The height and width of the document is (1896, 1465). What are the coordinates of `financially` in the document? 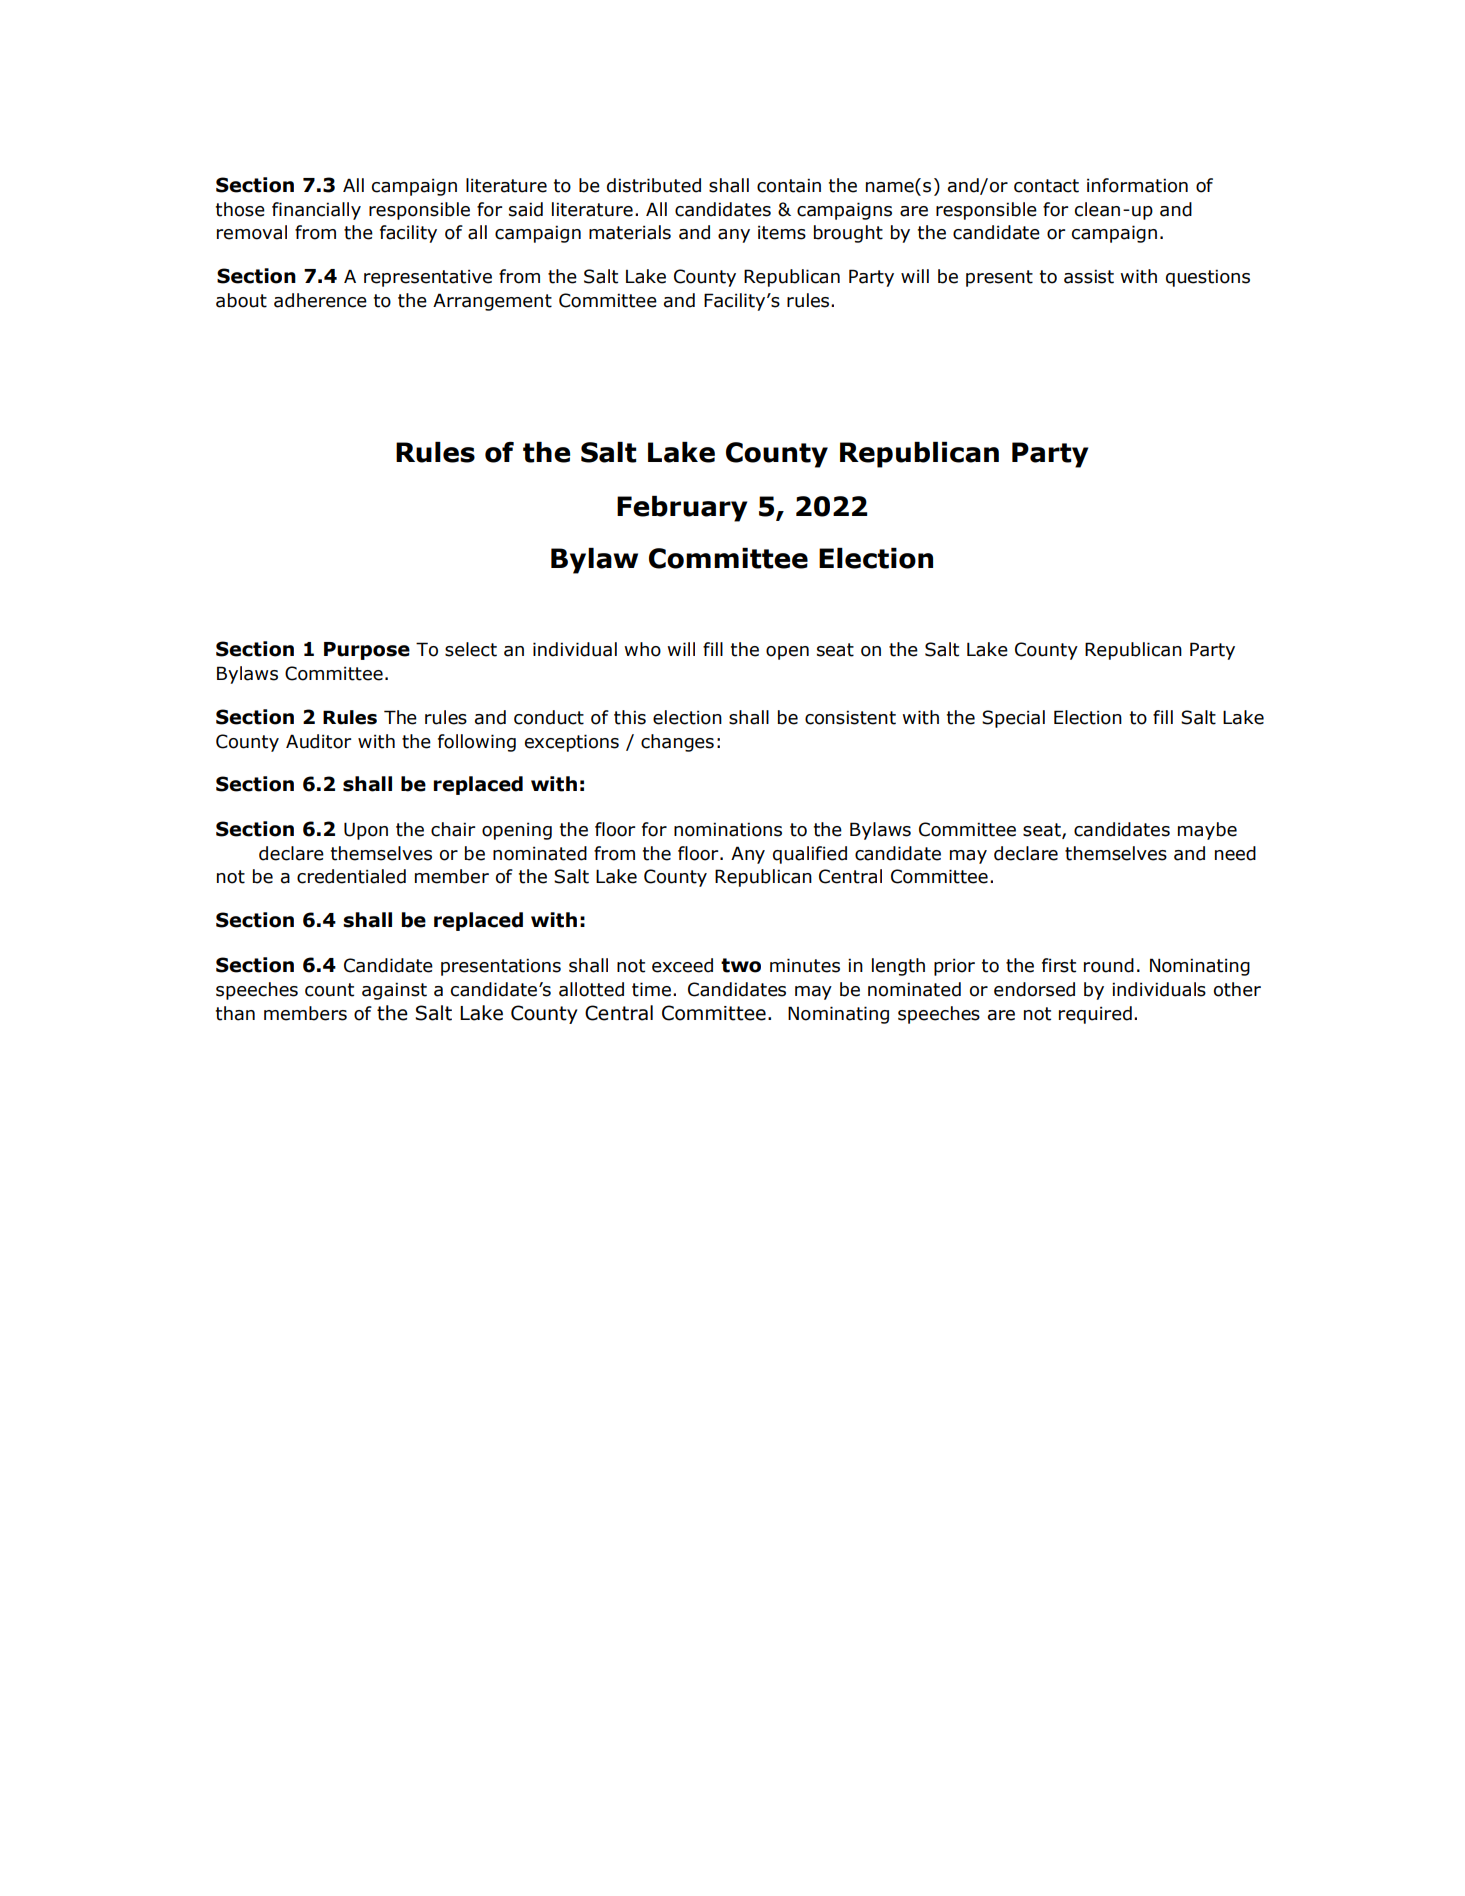 It's located at (316, 211).
